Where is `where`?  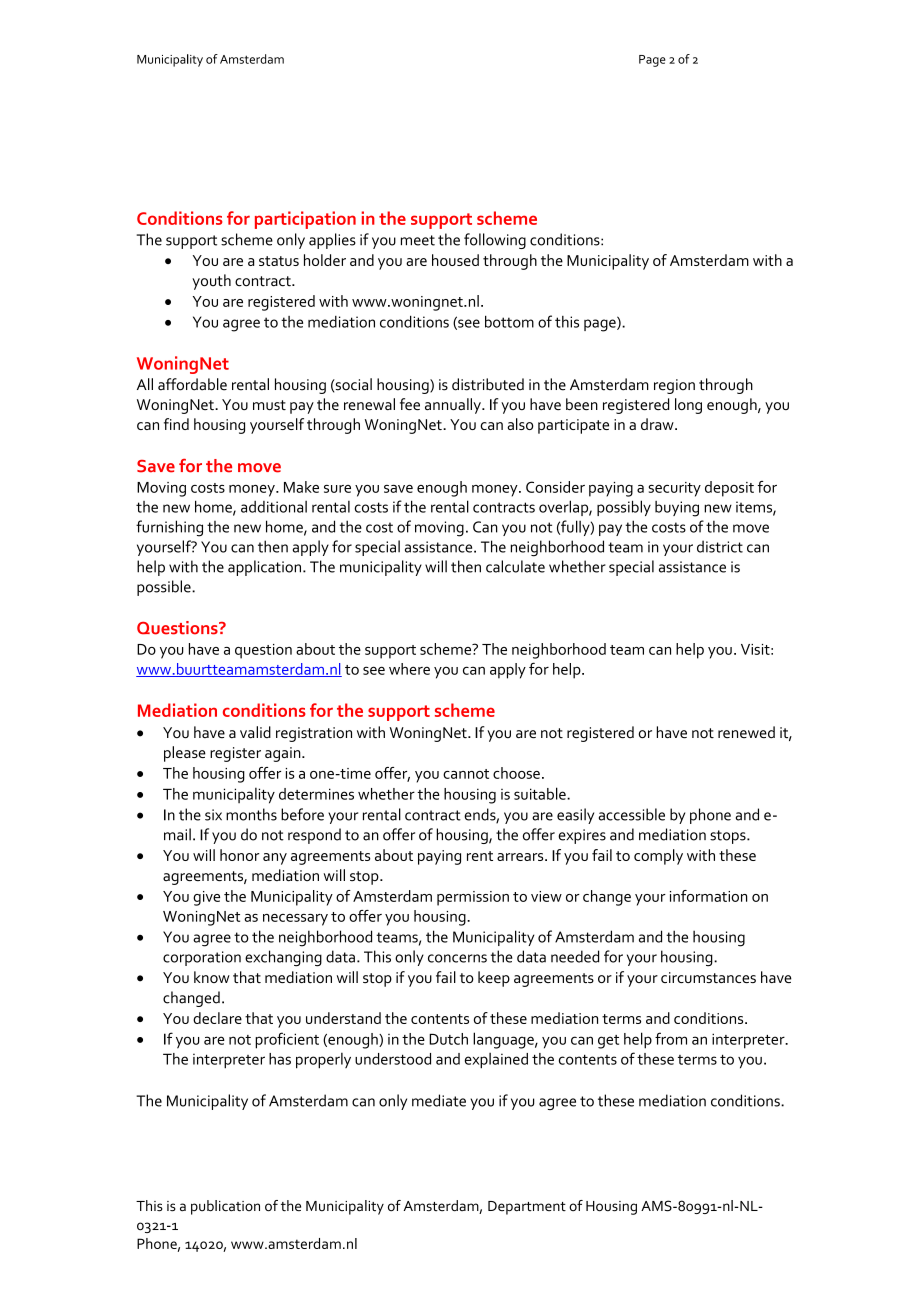
where is located at coordinates (409, 669).
